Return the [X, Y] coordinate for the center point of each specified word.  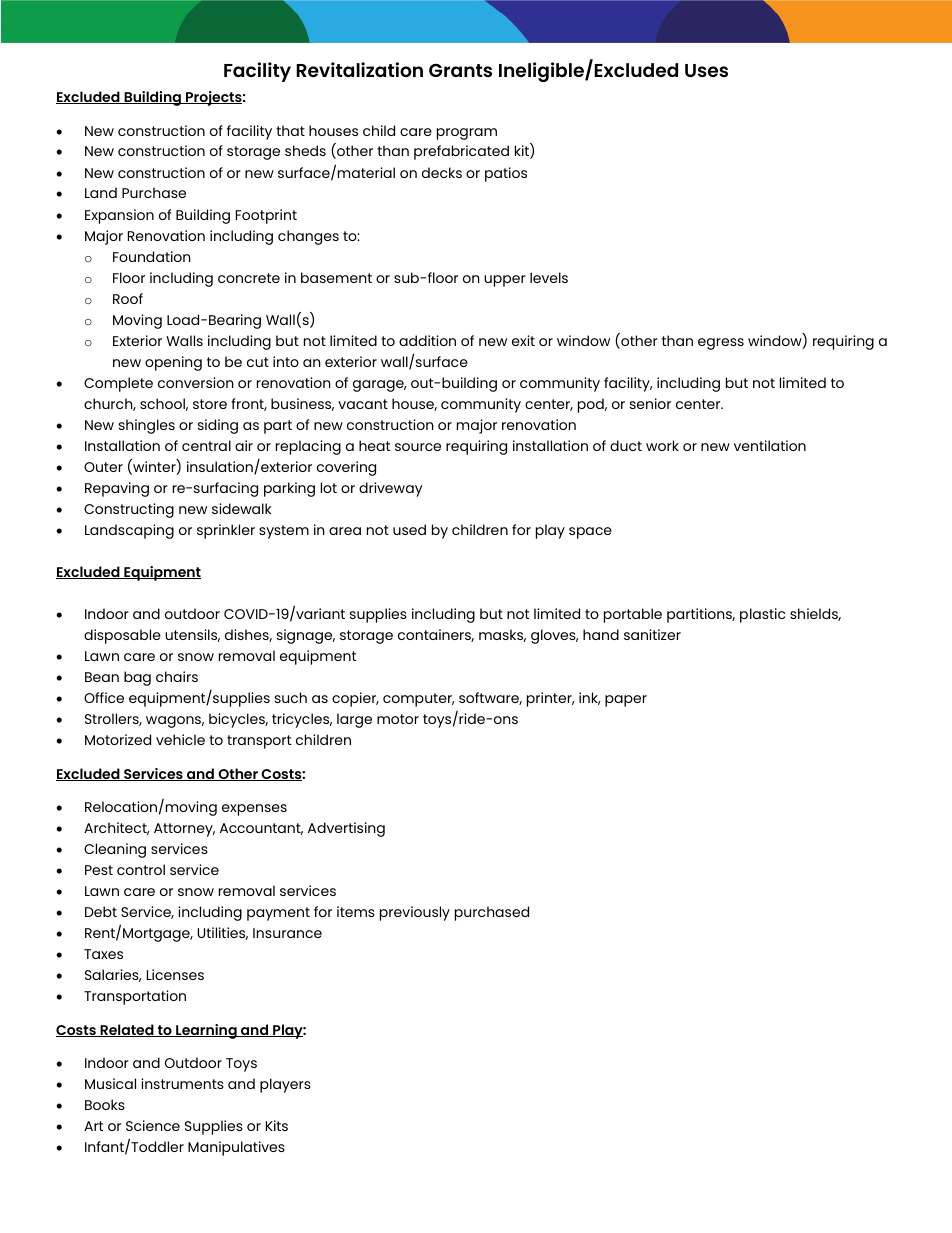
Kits [277, 1125]
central [206, 445]
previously [415, 913]
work [662, 445]
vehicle [180, 739]
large [354, 720]
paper [626, 701]
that [290, 130]
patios [506, 174]
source [418, 447]
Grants [460, 70]
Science [153, 1125]
